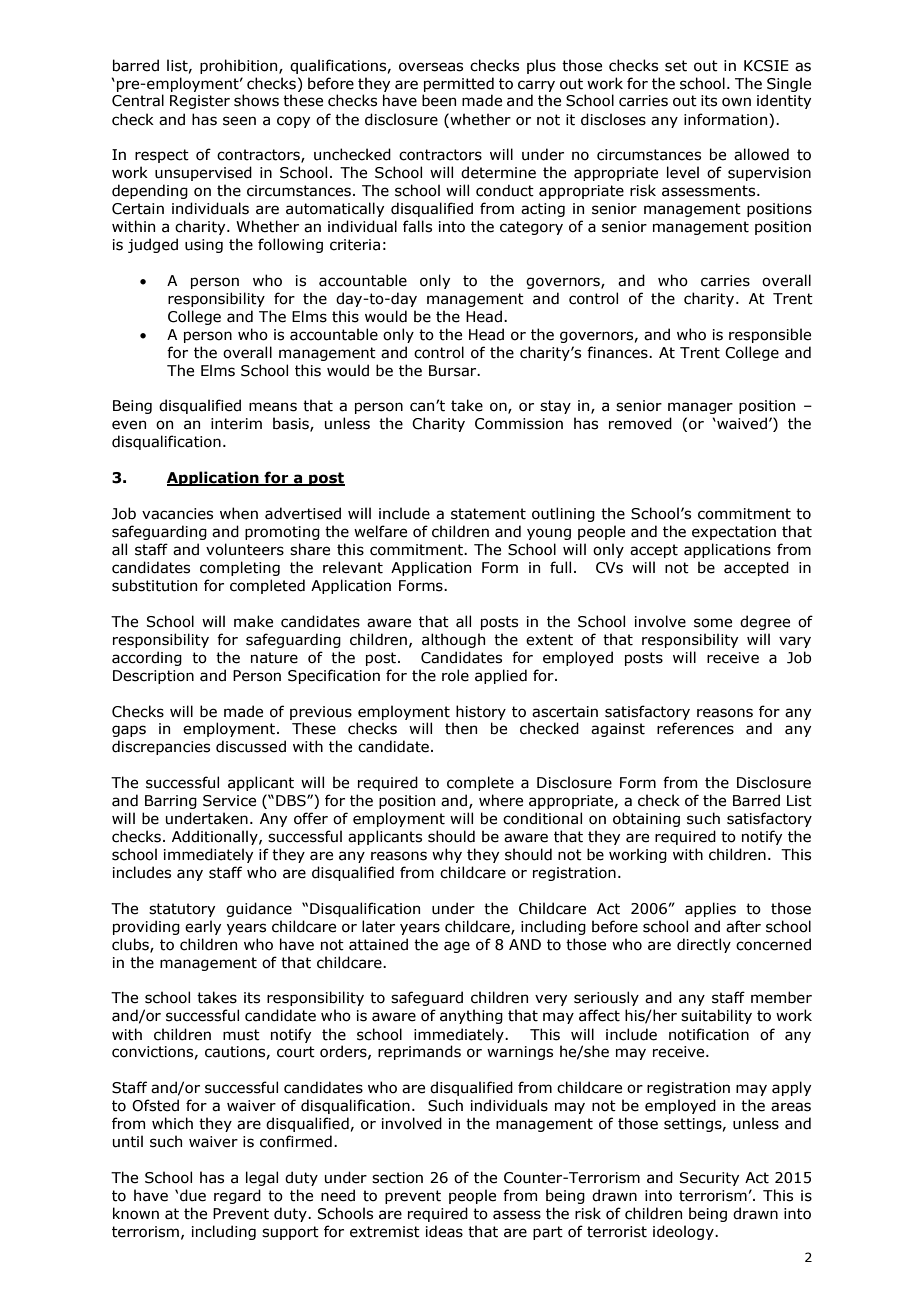 The image size is (924, 1308). What do you see at coordinates (193, 1195) in the image?
I see `due` at bounding box center [193, 1195].
